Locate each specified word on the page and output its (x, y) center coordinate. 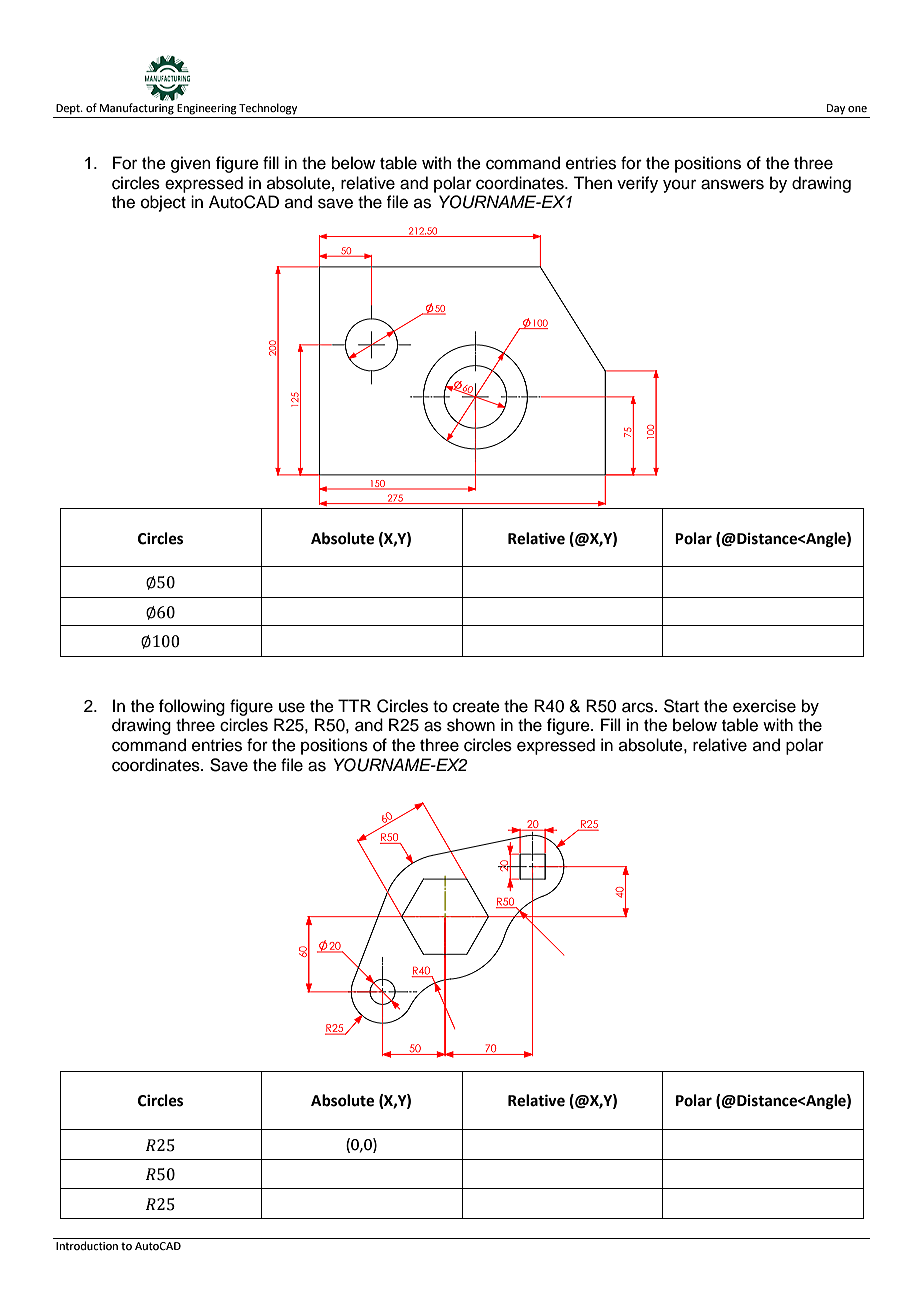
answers (732, 184)
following (192, 707)
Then (592, 183)
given (191, 164)
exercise (764, 706)
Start (681, 706)
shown (471, 725)
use (292, 707)
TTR (354, 705)
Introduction (87, 1245)
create (476, 707)
